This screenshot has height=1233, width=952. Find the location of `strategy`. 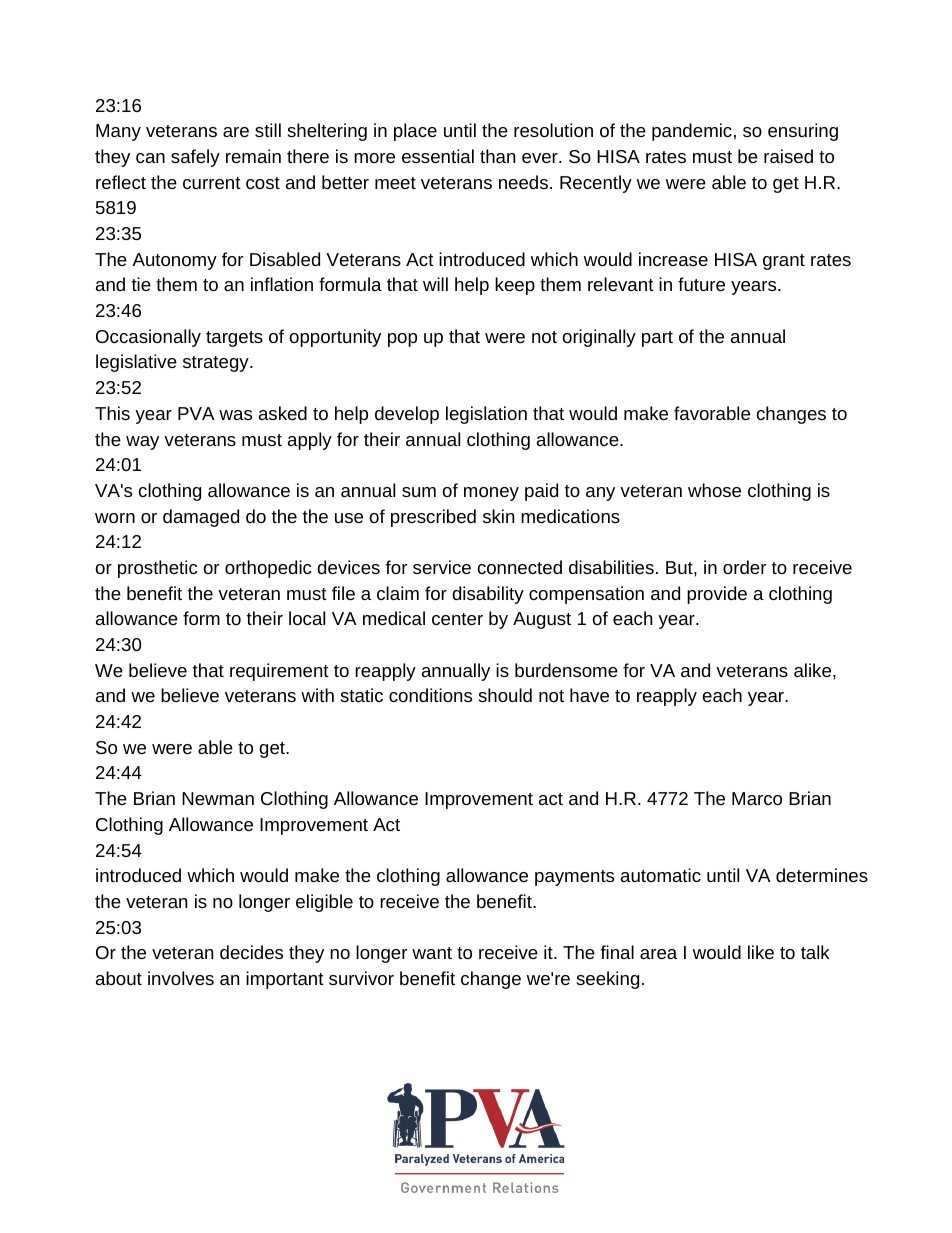

strategy is located at coordinates (217, 364).
